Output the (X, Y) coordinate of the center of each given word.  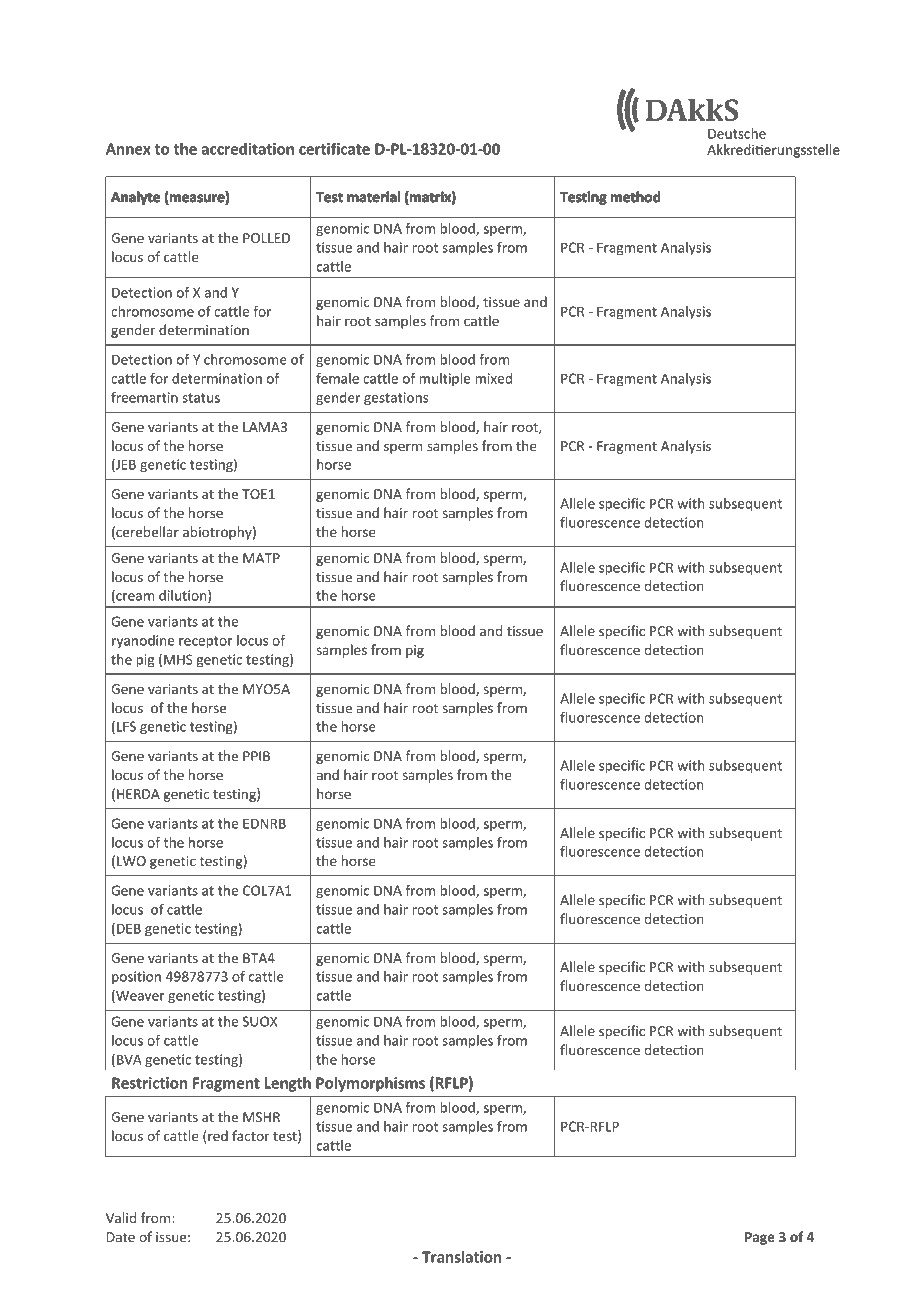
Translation (461, 1257)
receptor (206, 642)
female (337, 378)
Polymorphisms (370, 1084)
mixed (493, 378)
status (201, 398)
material (373, 196)
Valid (121, 1217)
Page (760, 1238)
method (635, 196)
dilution (184, 596)
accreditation (248, 149)
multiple (444, 380)
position (136, 978)
